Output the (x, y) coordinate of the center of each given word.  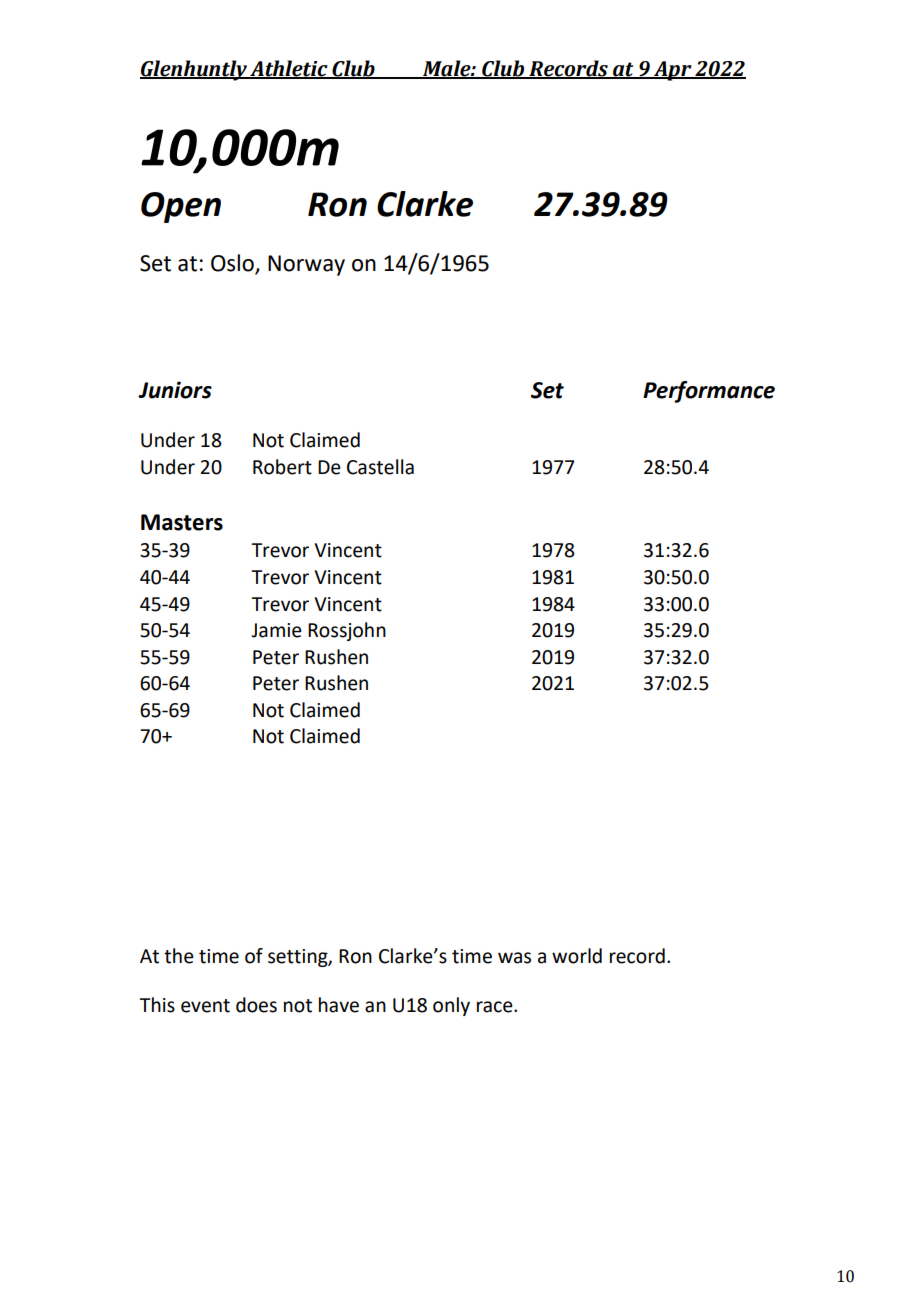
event (205, 1006)
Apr (673, 71)
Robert (282, 467)
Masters (182, 522)
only (451, 1006)
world (577, 956)
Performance (709, 392)
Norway (306, 265)
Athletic (289, 69)
